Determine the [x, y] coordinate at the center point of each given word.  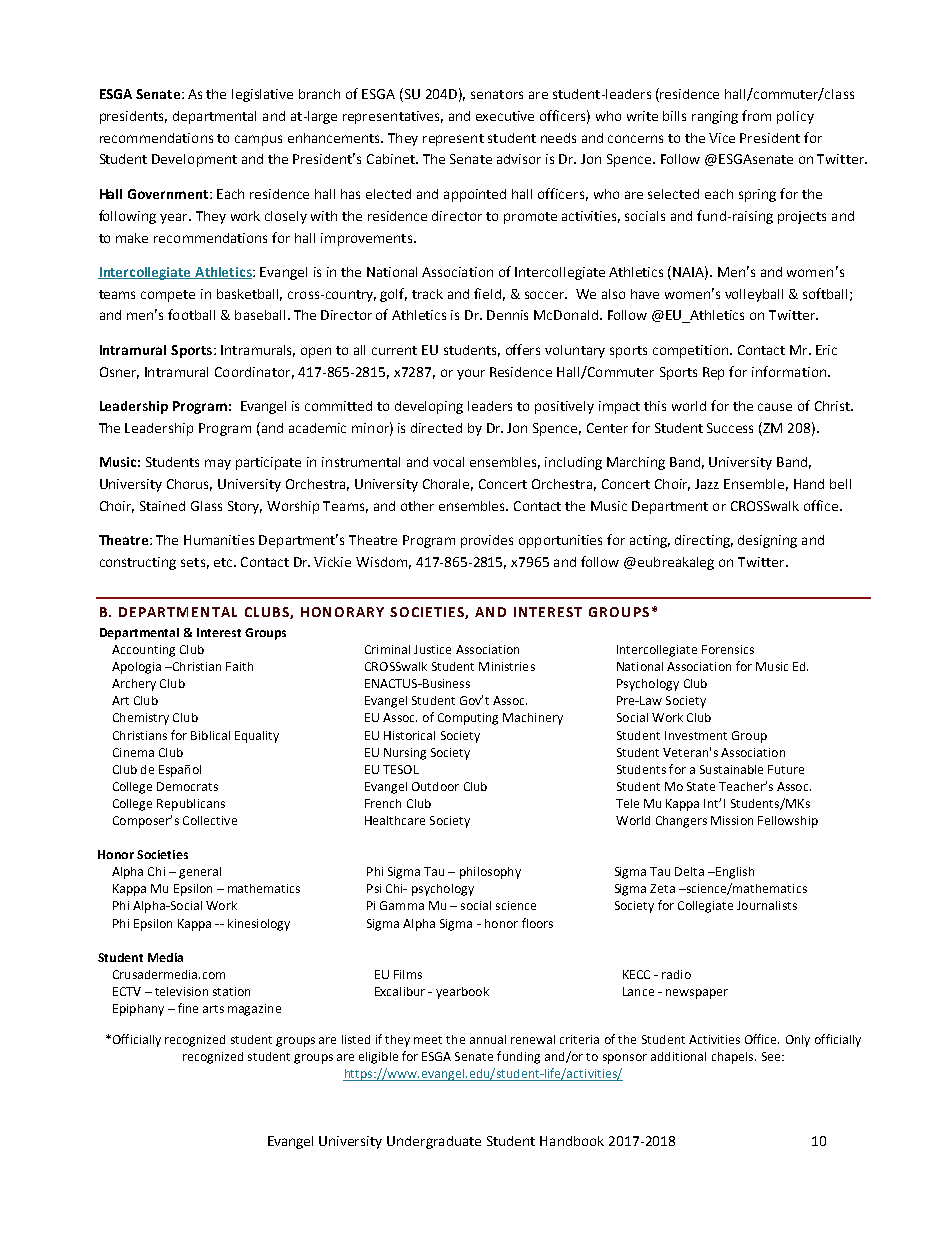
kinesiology [259, 925]
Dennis [507, 315]
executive [505, 116]
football [191, 314]
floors [537, 923]
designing [767, 541]
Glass [206, 506]
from [756, 115]
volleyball [754, 295]
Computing [468, 719]
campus [258, 140]
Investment [696, 735]
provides [487, 541]
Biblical [210, 735]
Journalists [767, 905]
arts [213, 1009]
